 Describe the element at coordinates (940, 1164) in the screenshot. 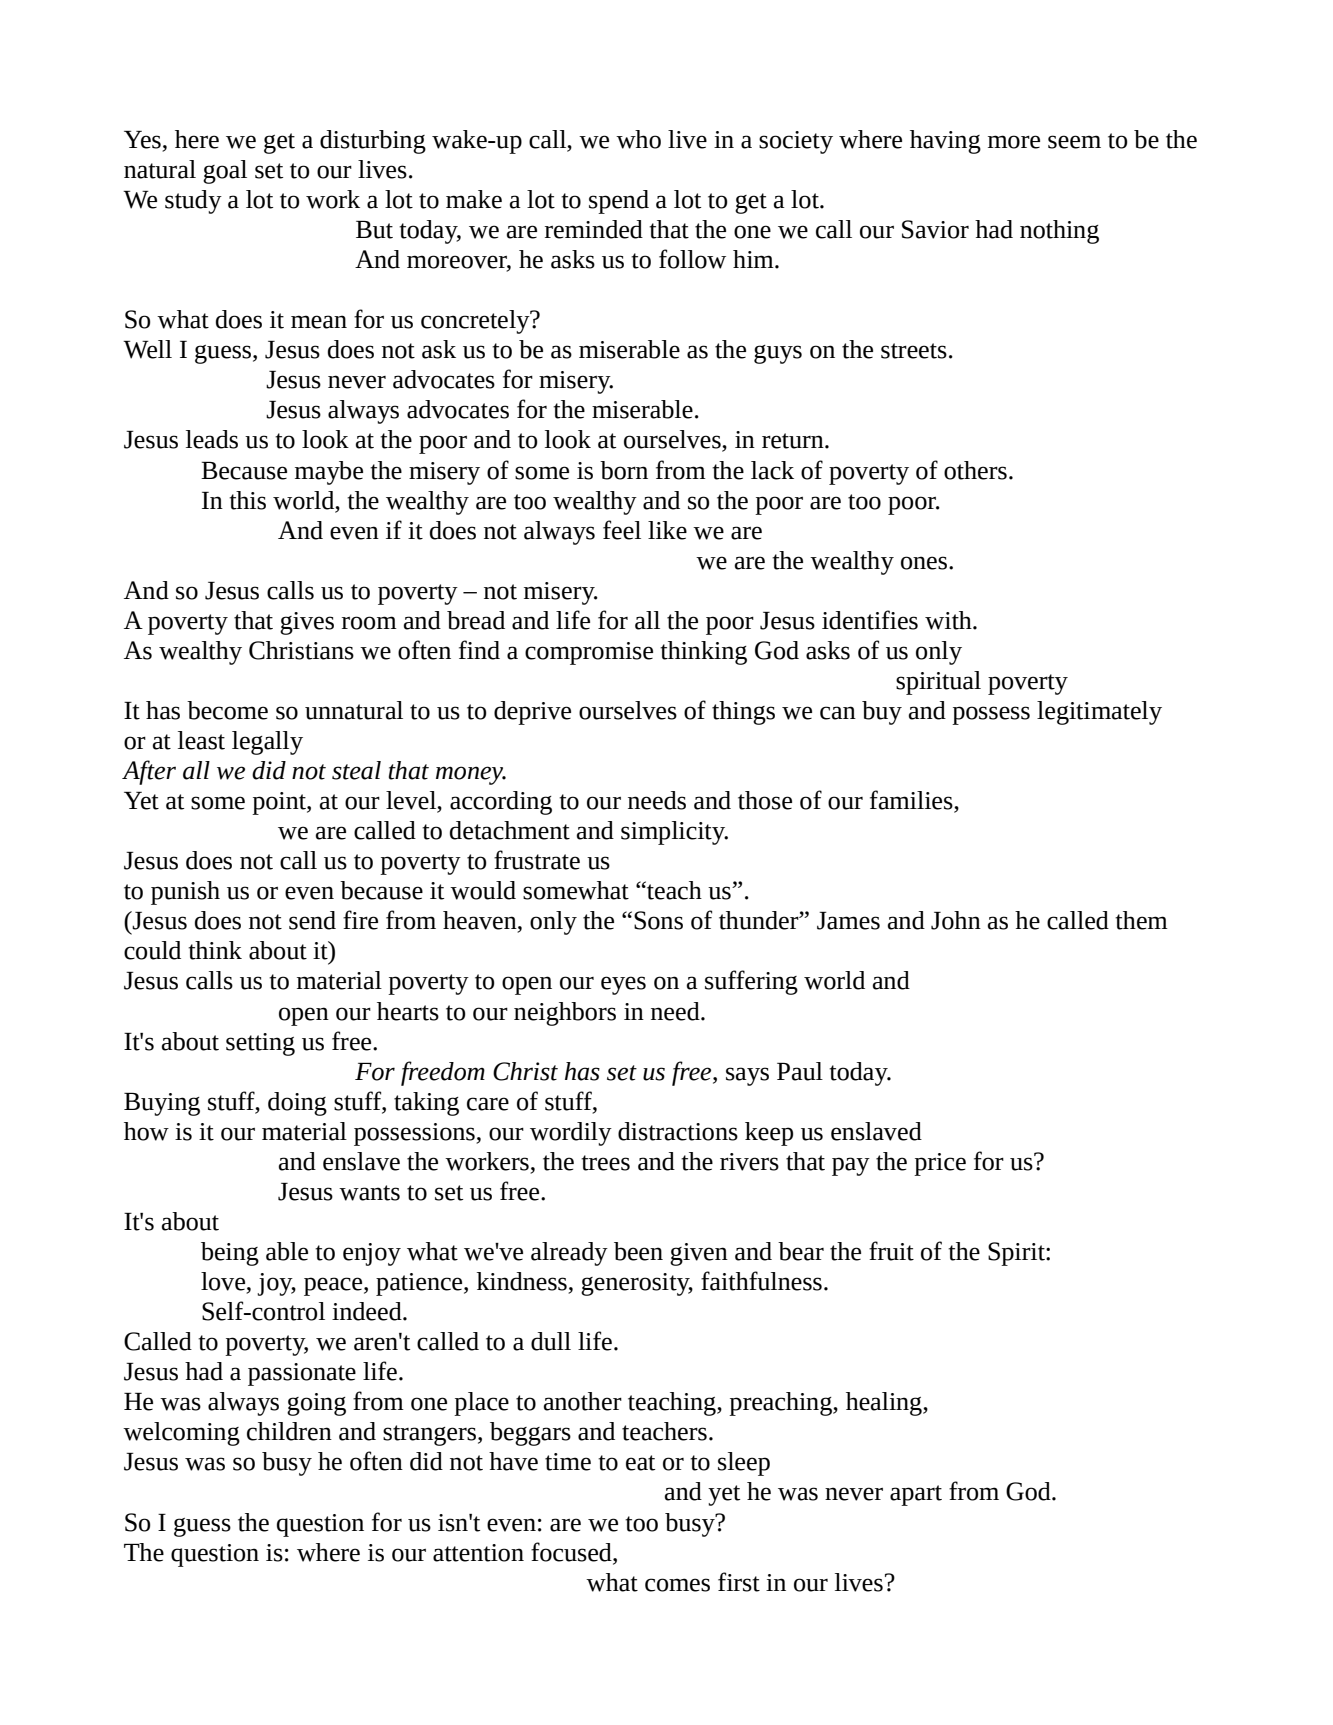

I see `price` at that location.
